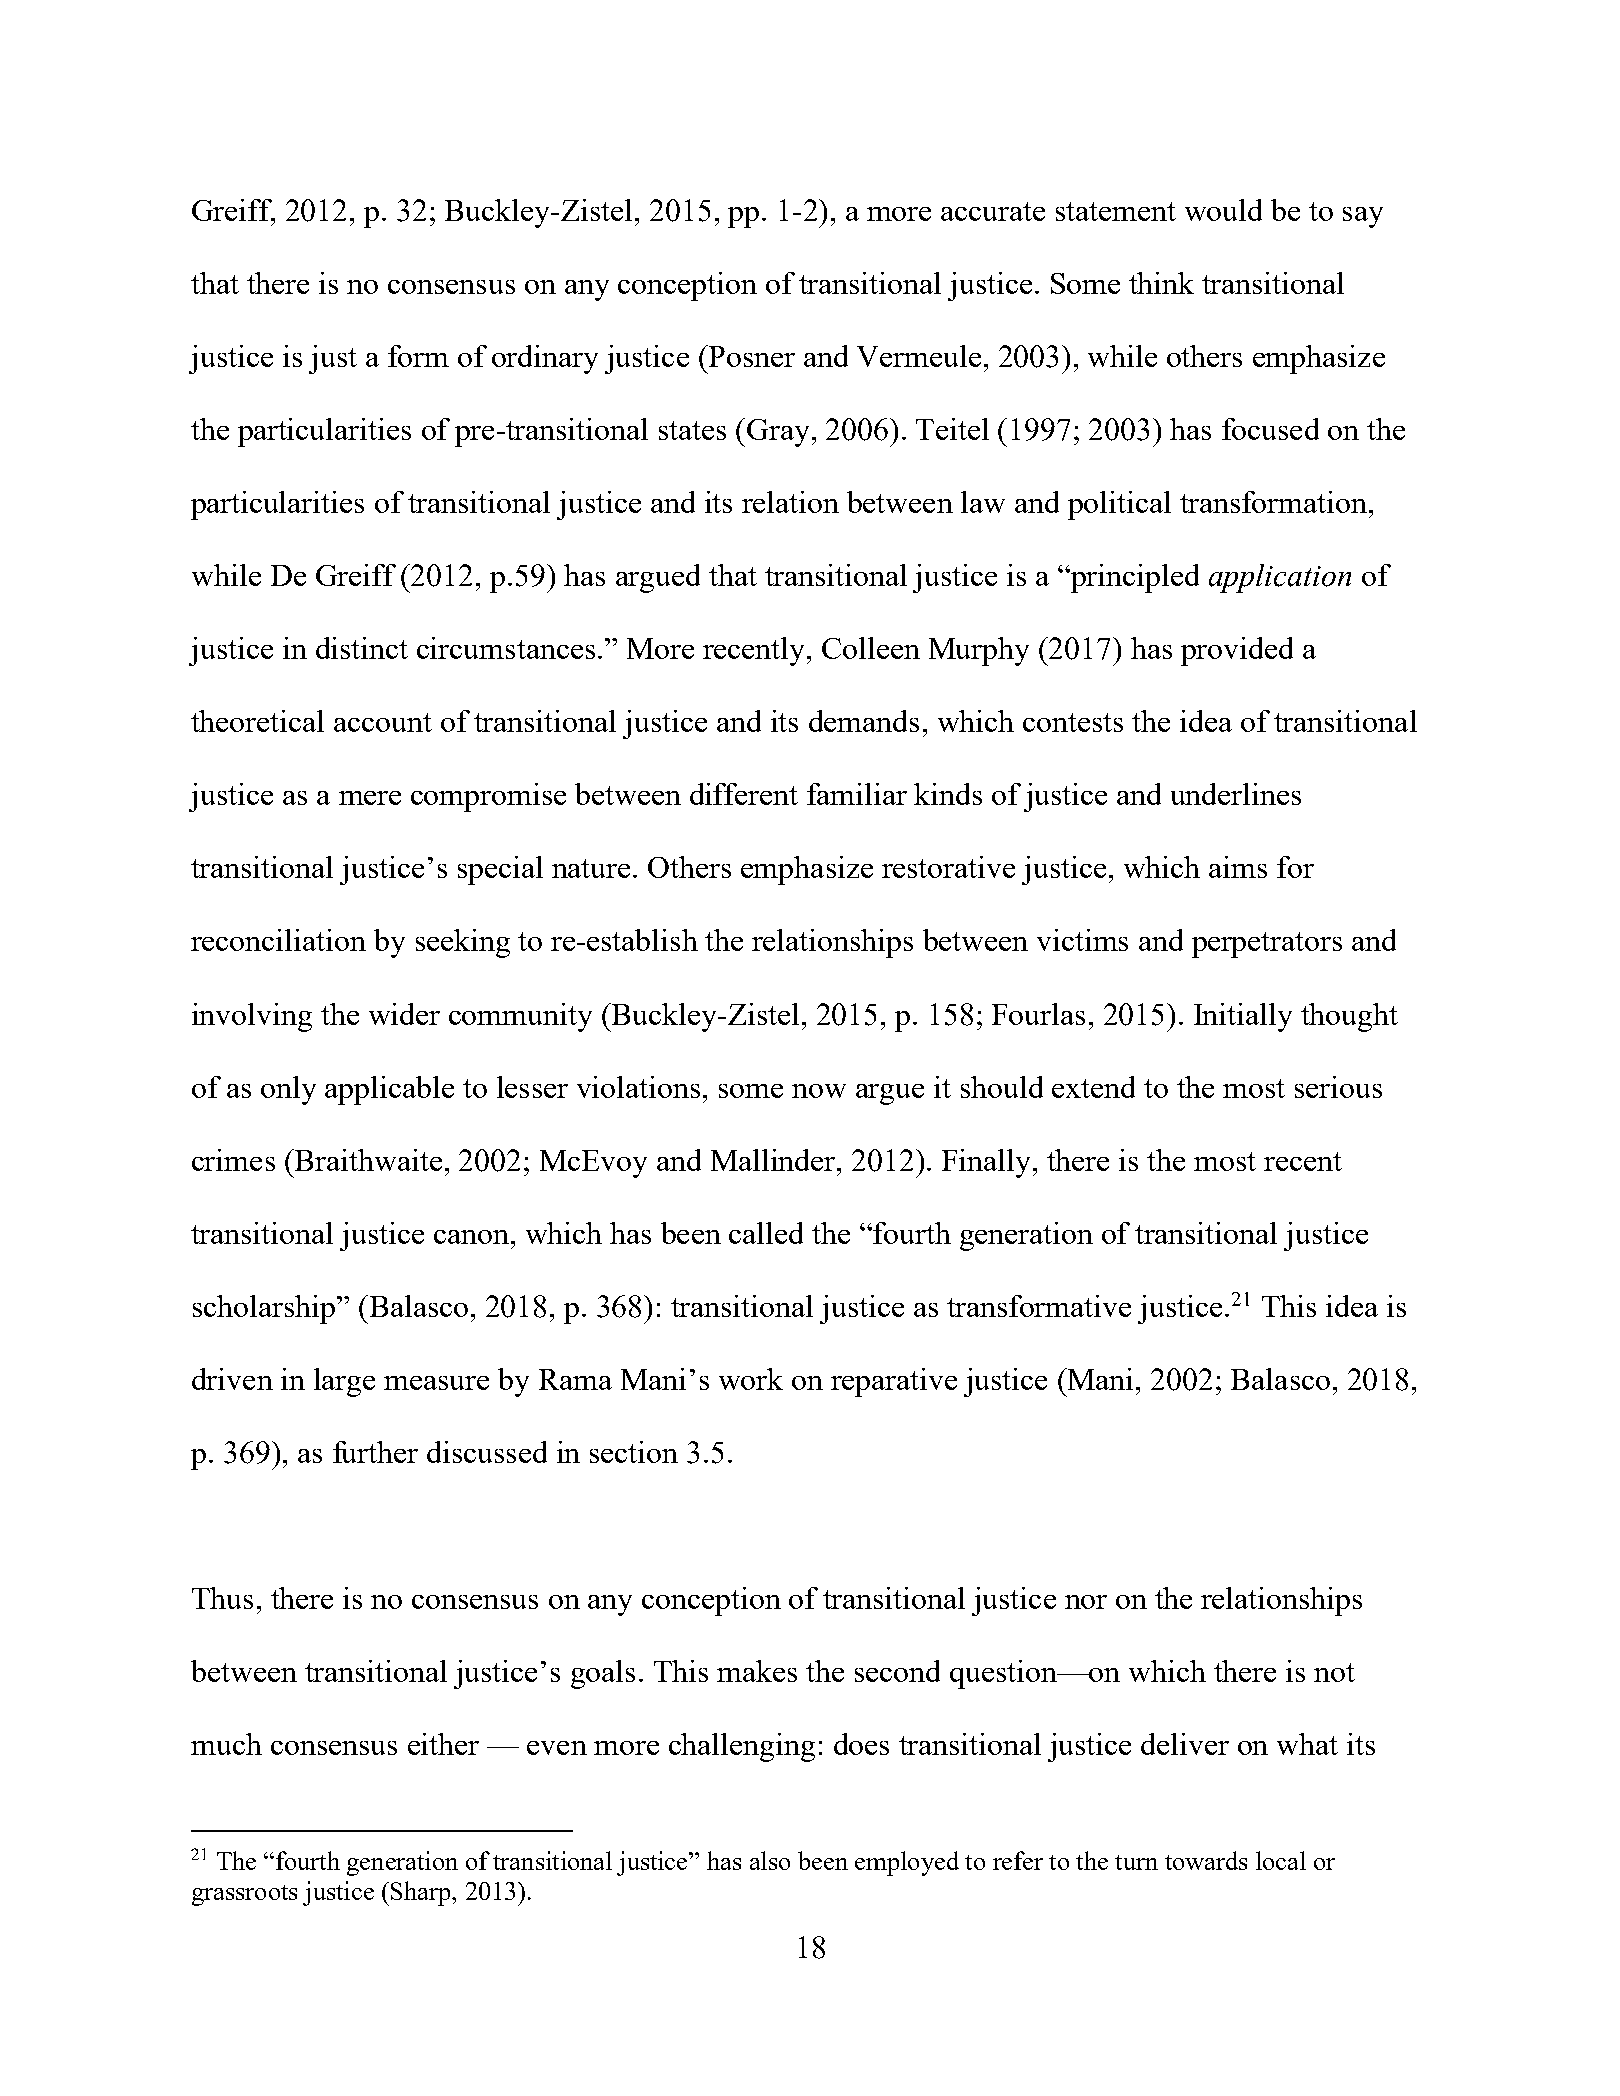 Image resolution: width=1620 pixels, height=2096 pixels. I want to click on work, so click(751, 1379).
